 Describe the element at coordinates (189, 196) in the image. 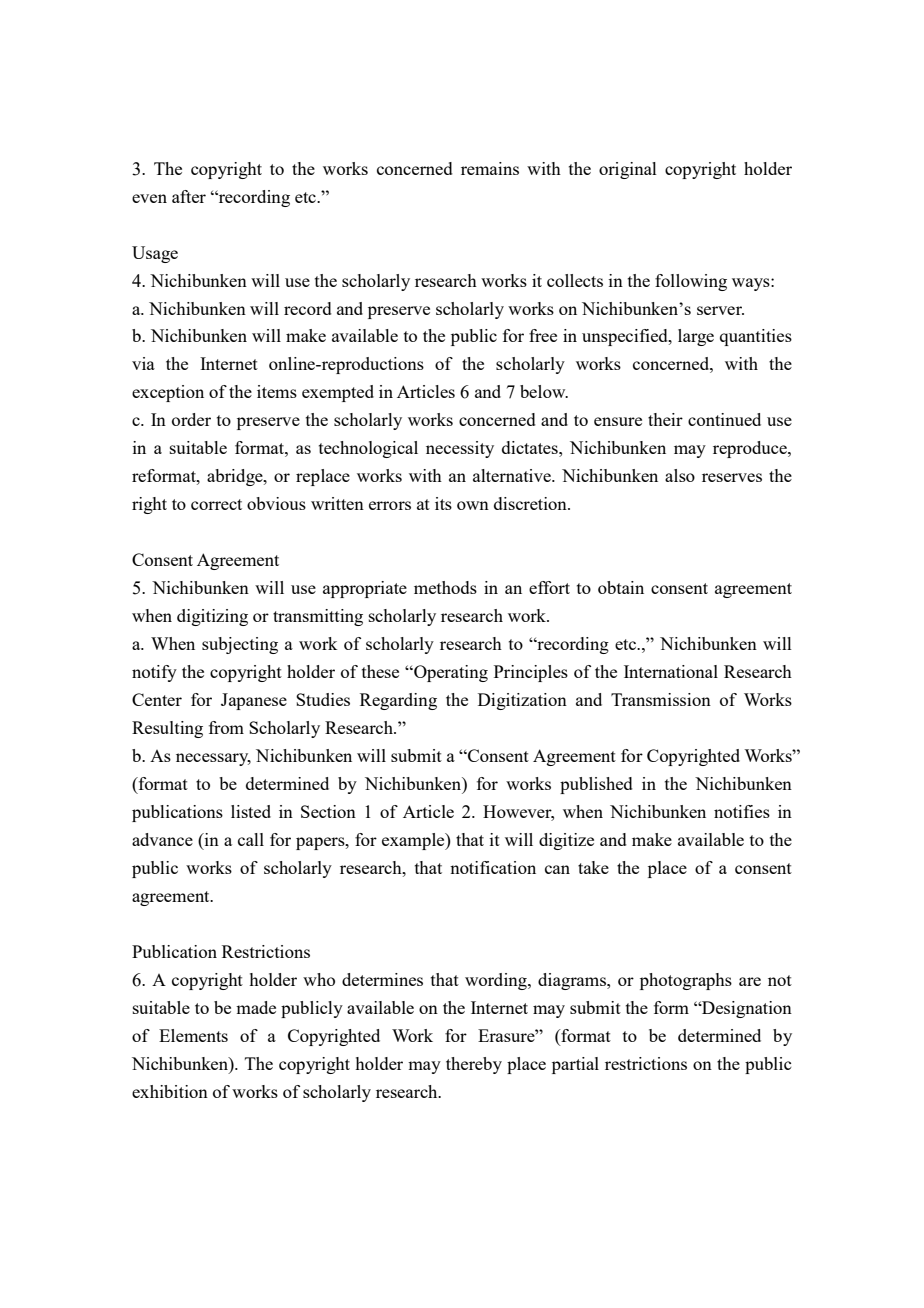

I see `after` at that location.
